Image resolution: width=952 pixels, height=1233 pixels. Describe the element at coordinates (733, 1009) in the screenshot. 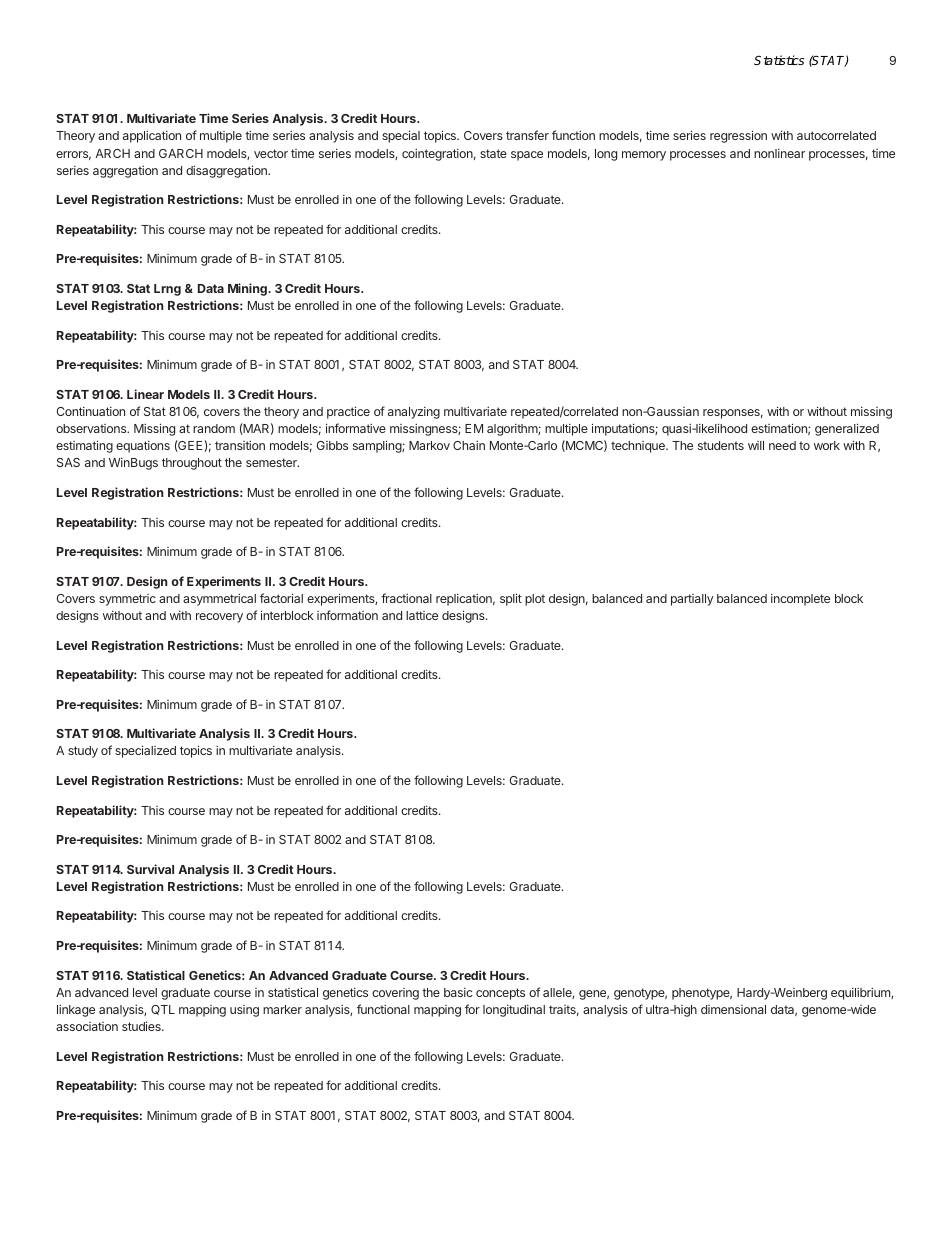

I see `dimensional` at that location.
